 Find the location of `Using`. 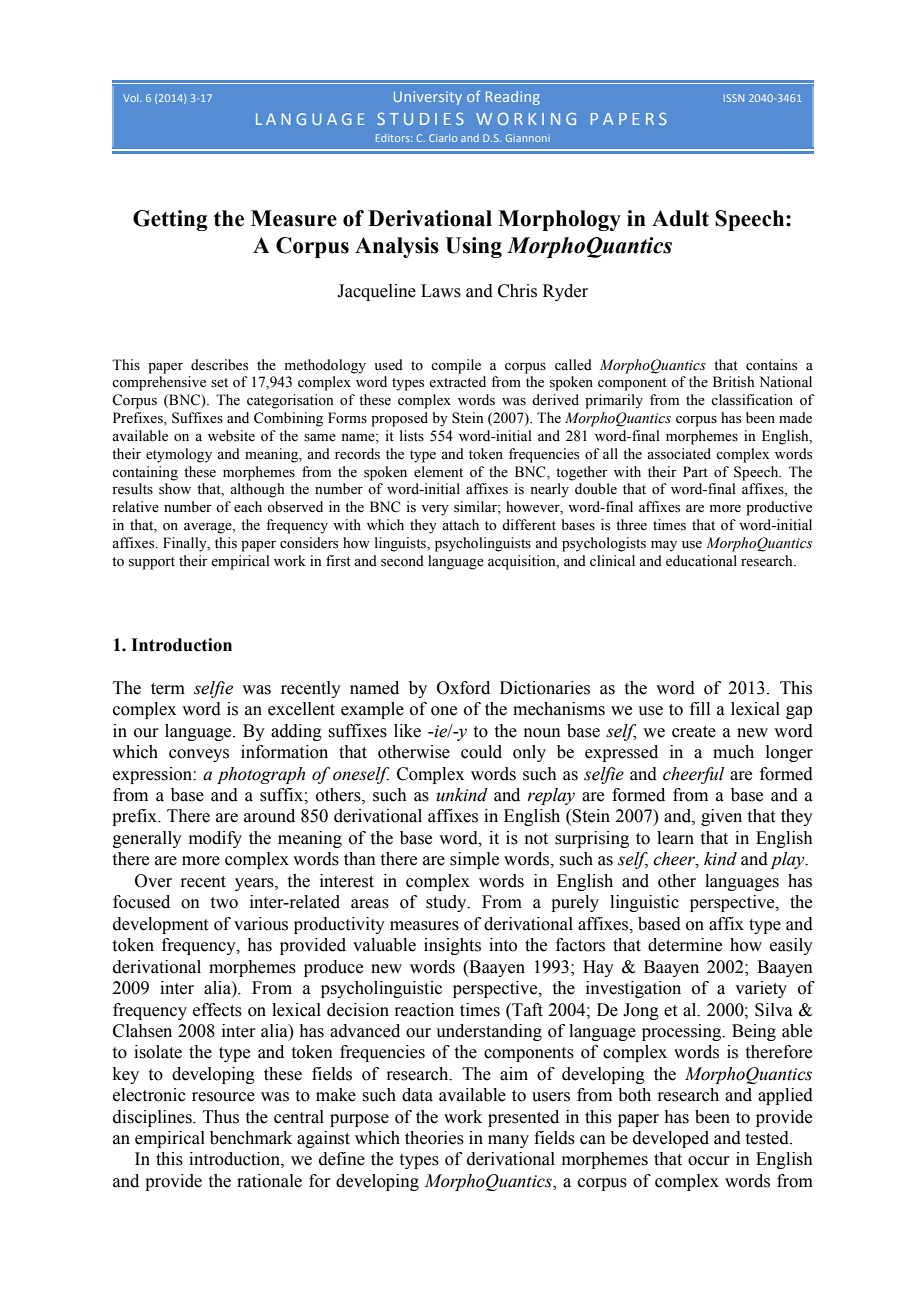

Using is located at coordinates (473, 247).
